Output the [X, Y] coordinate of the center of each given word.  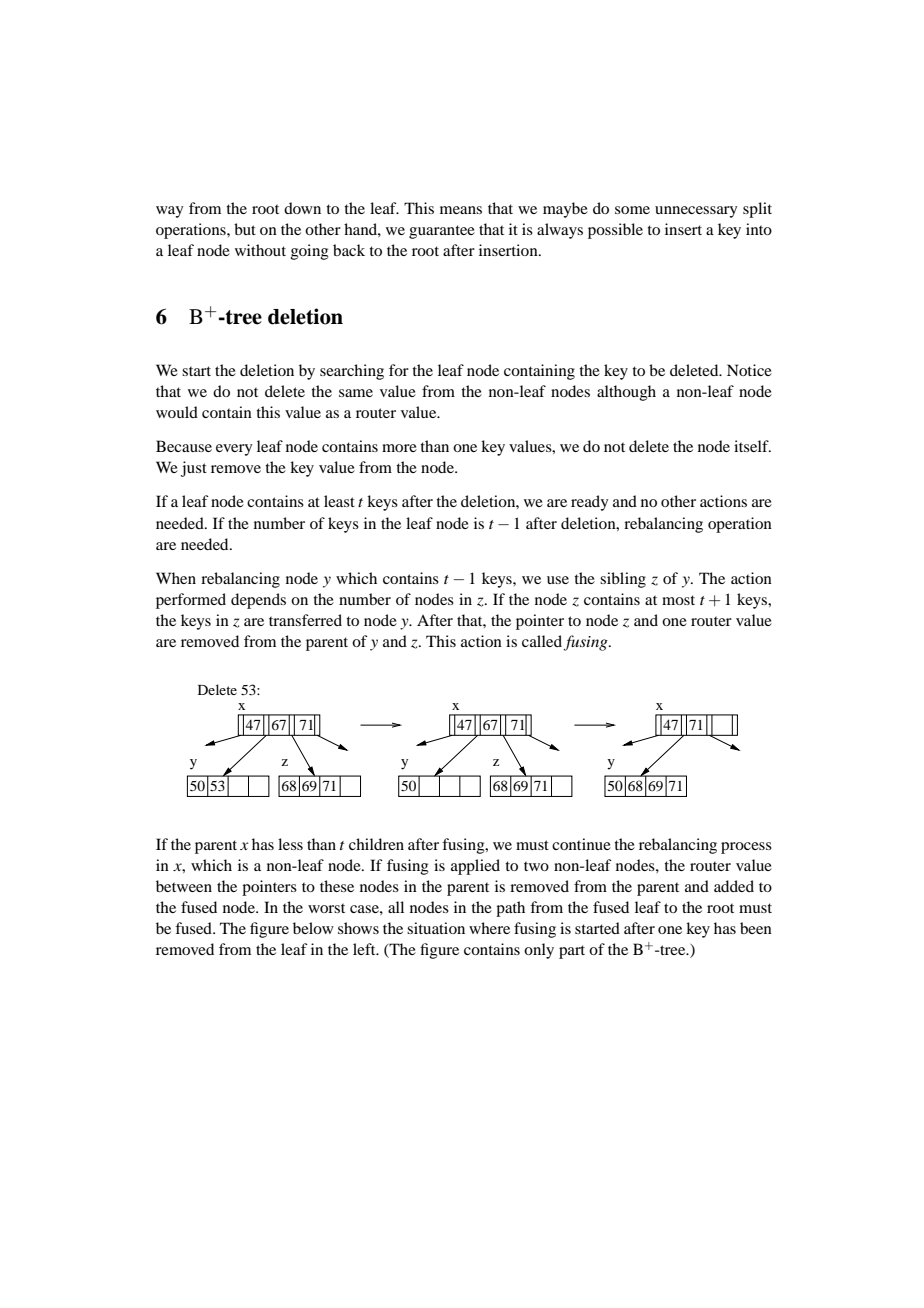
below [313, 928]
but [245, 229]
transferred [305, 620]
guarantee [442, 232]
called [543, 642]
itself [752, 446]
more [399, 448]
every [234, 450]
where [489, 928]
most [678, 600]
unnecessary [696, 212]
